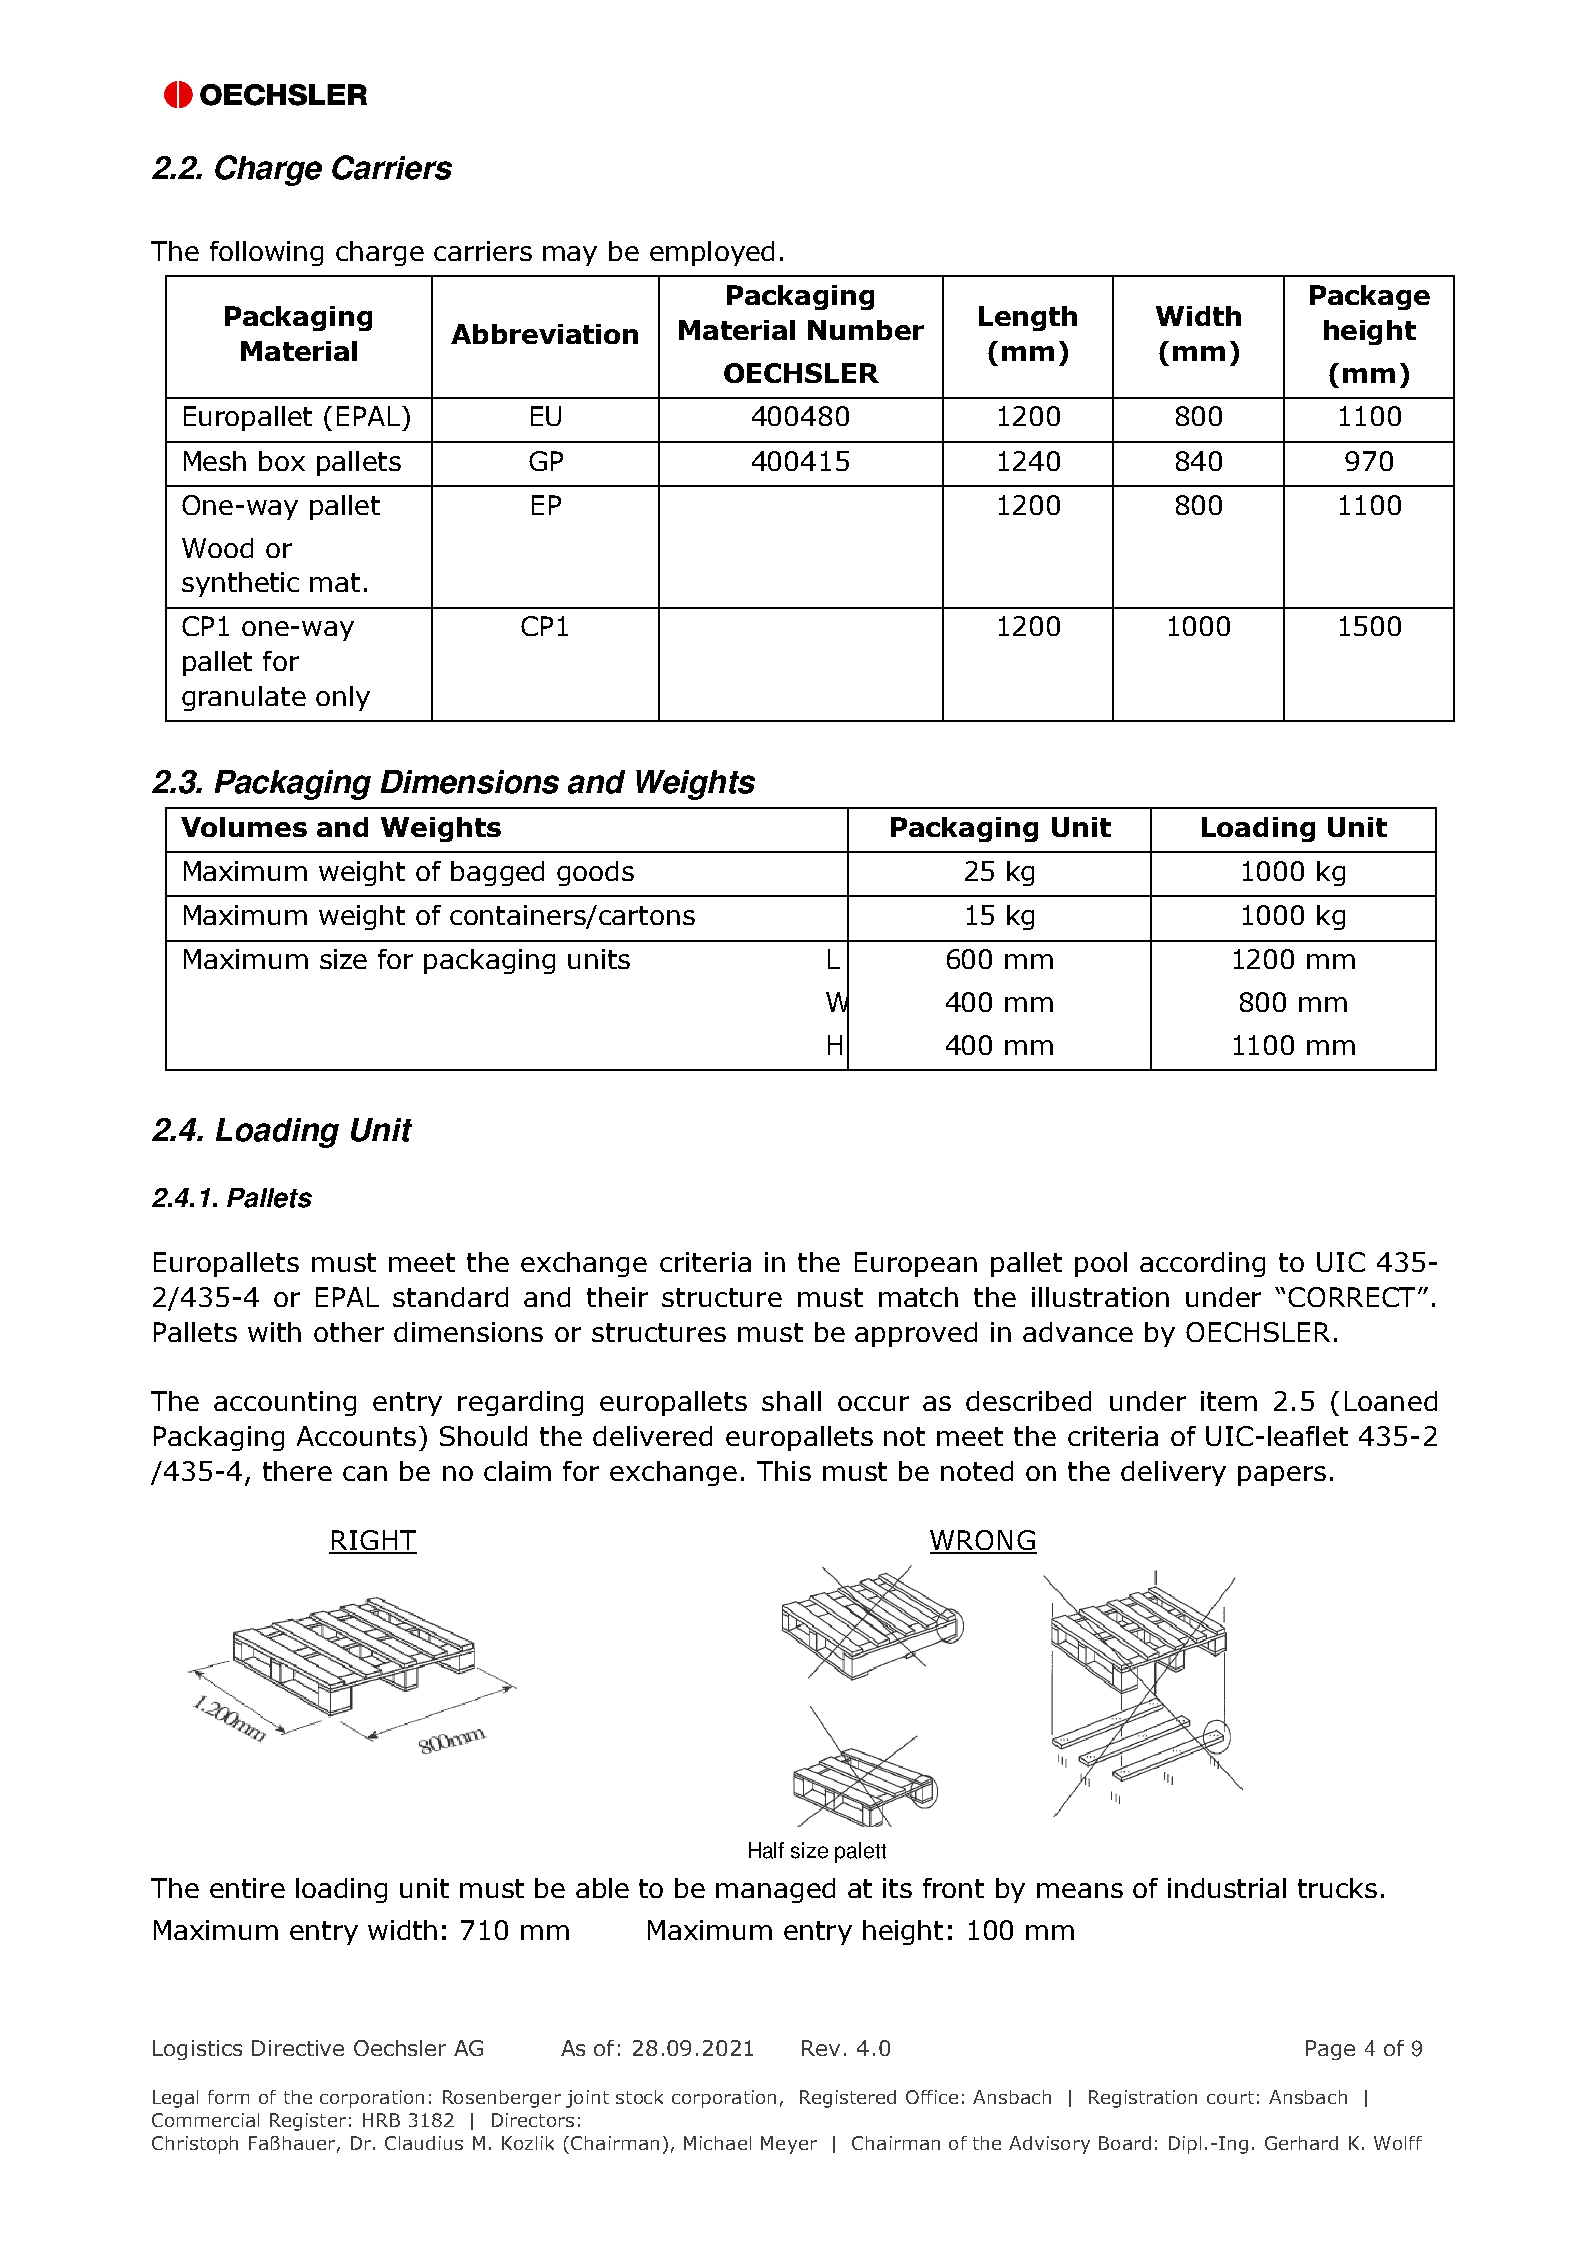 This image has width=1590, height=2250. I want to click on Length, so click(1028, 318).
